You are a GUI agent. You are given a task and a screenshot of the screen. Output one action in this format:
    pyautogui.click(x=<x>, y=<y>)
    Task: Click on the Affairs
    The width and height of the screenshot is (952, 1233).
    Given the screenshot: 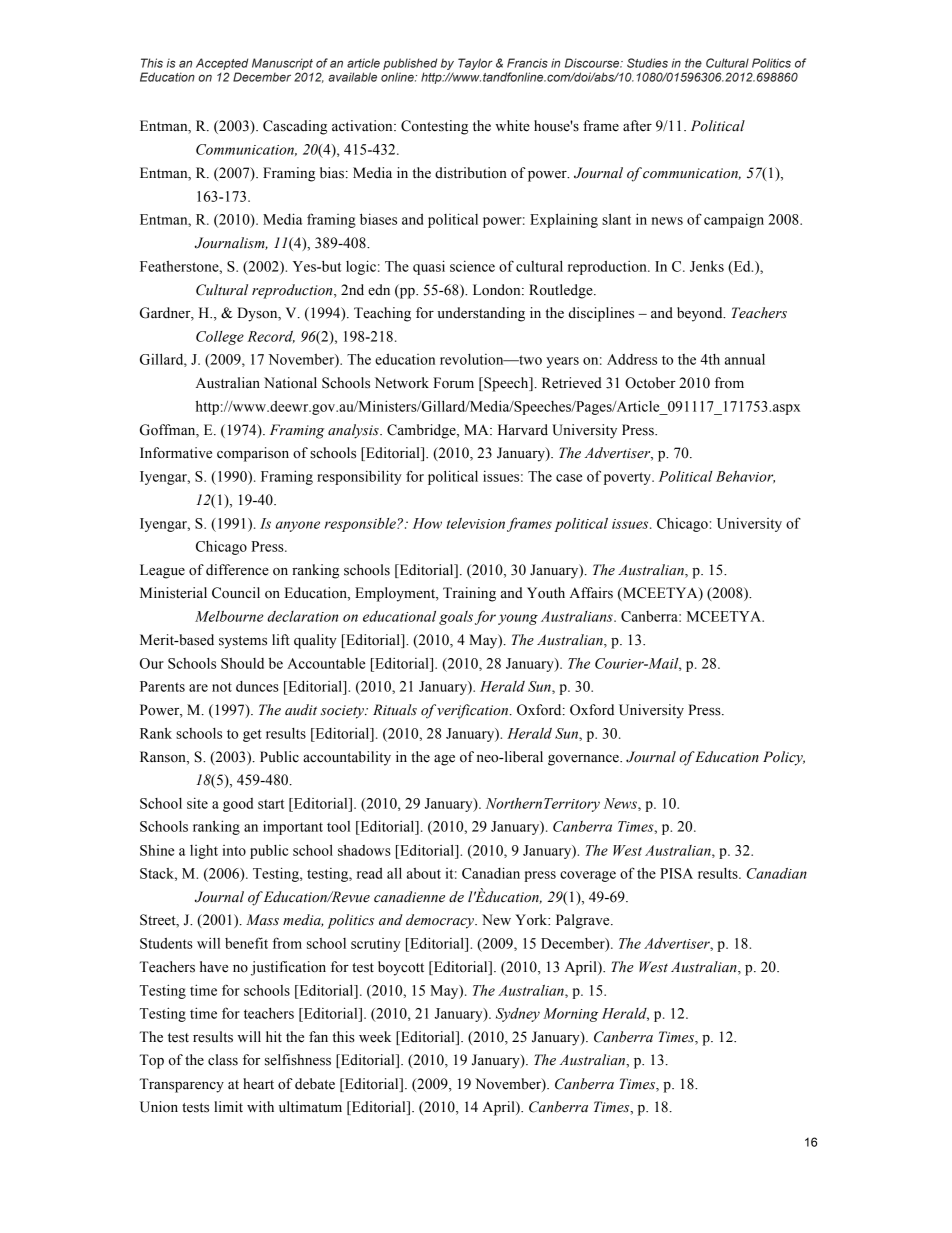 What is the action you would take?
    pyautogui.click(x=591, y=593)
